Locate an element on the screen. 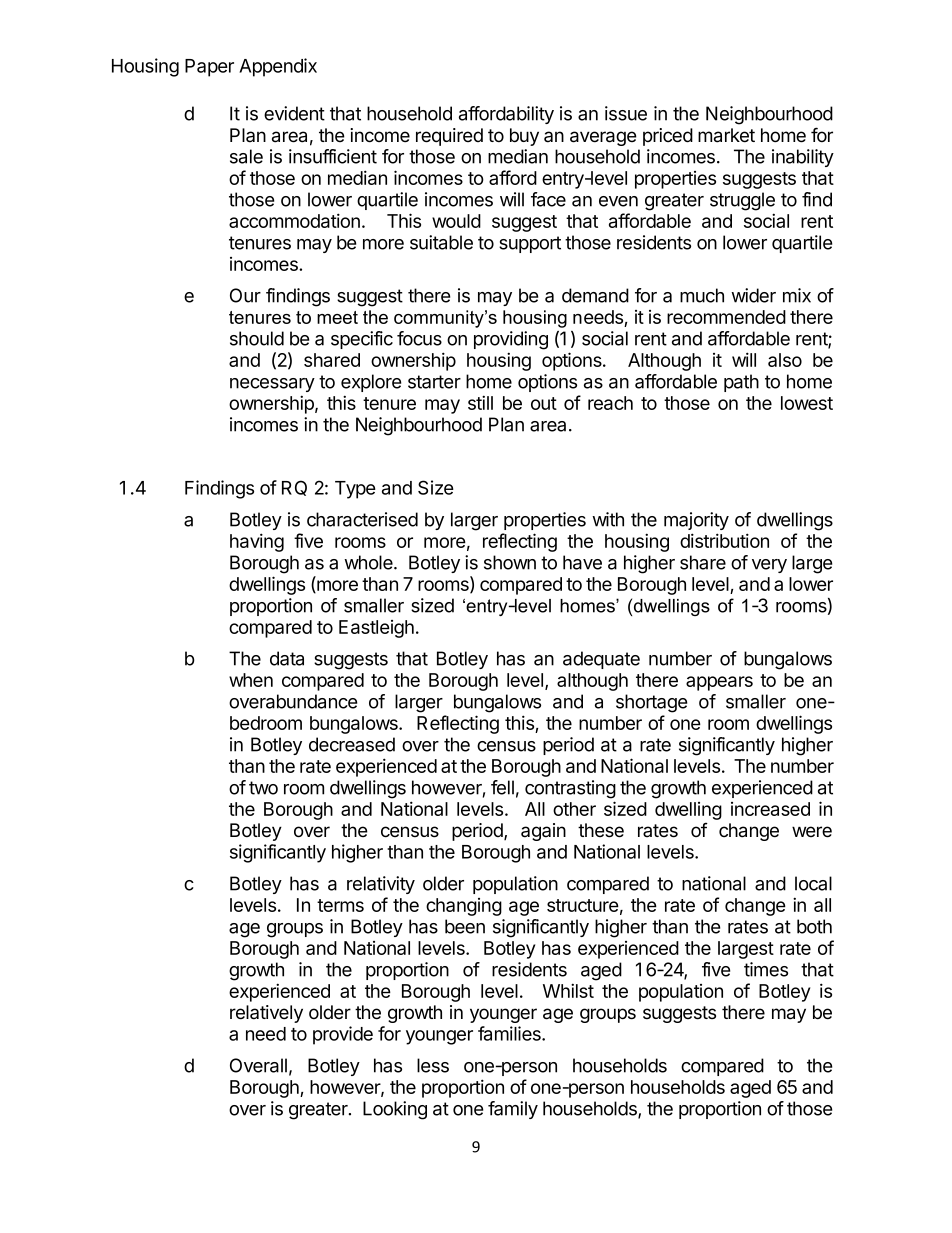  buy is located at coordinates (524, 137).
